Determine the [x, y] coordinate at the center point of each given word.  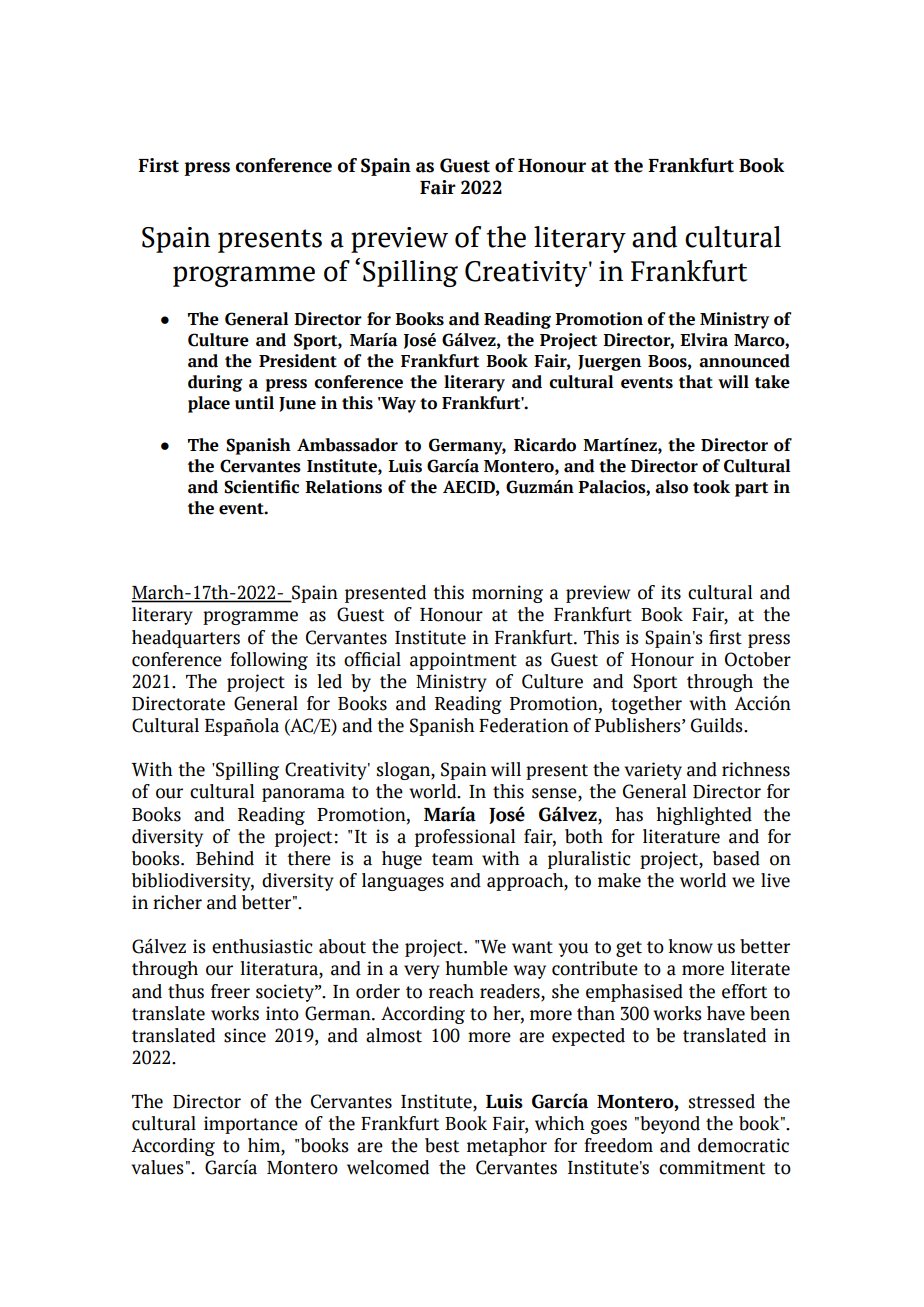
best [442, 1145]
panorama [303, 795]
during [215, 383]
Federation [524, 725]
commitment [712, 1167]
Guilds [718, 725]
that [696, 382]
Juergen [609, 363]
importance [251, 1125]
